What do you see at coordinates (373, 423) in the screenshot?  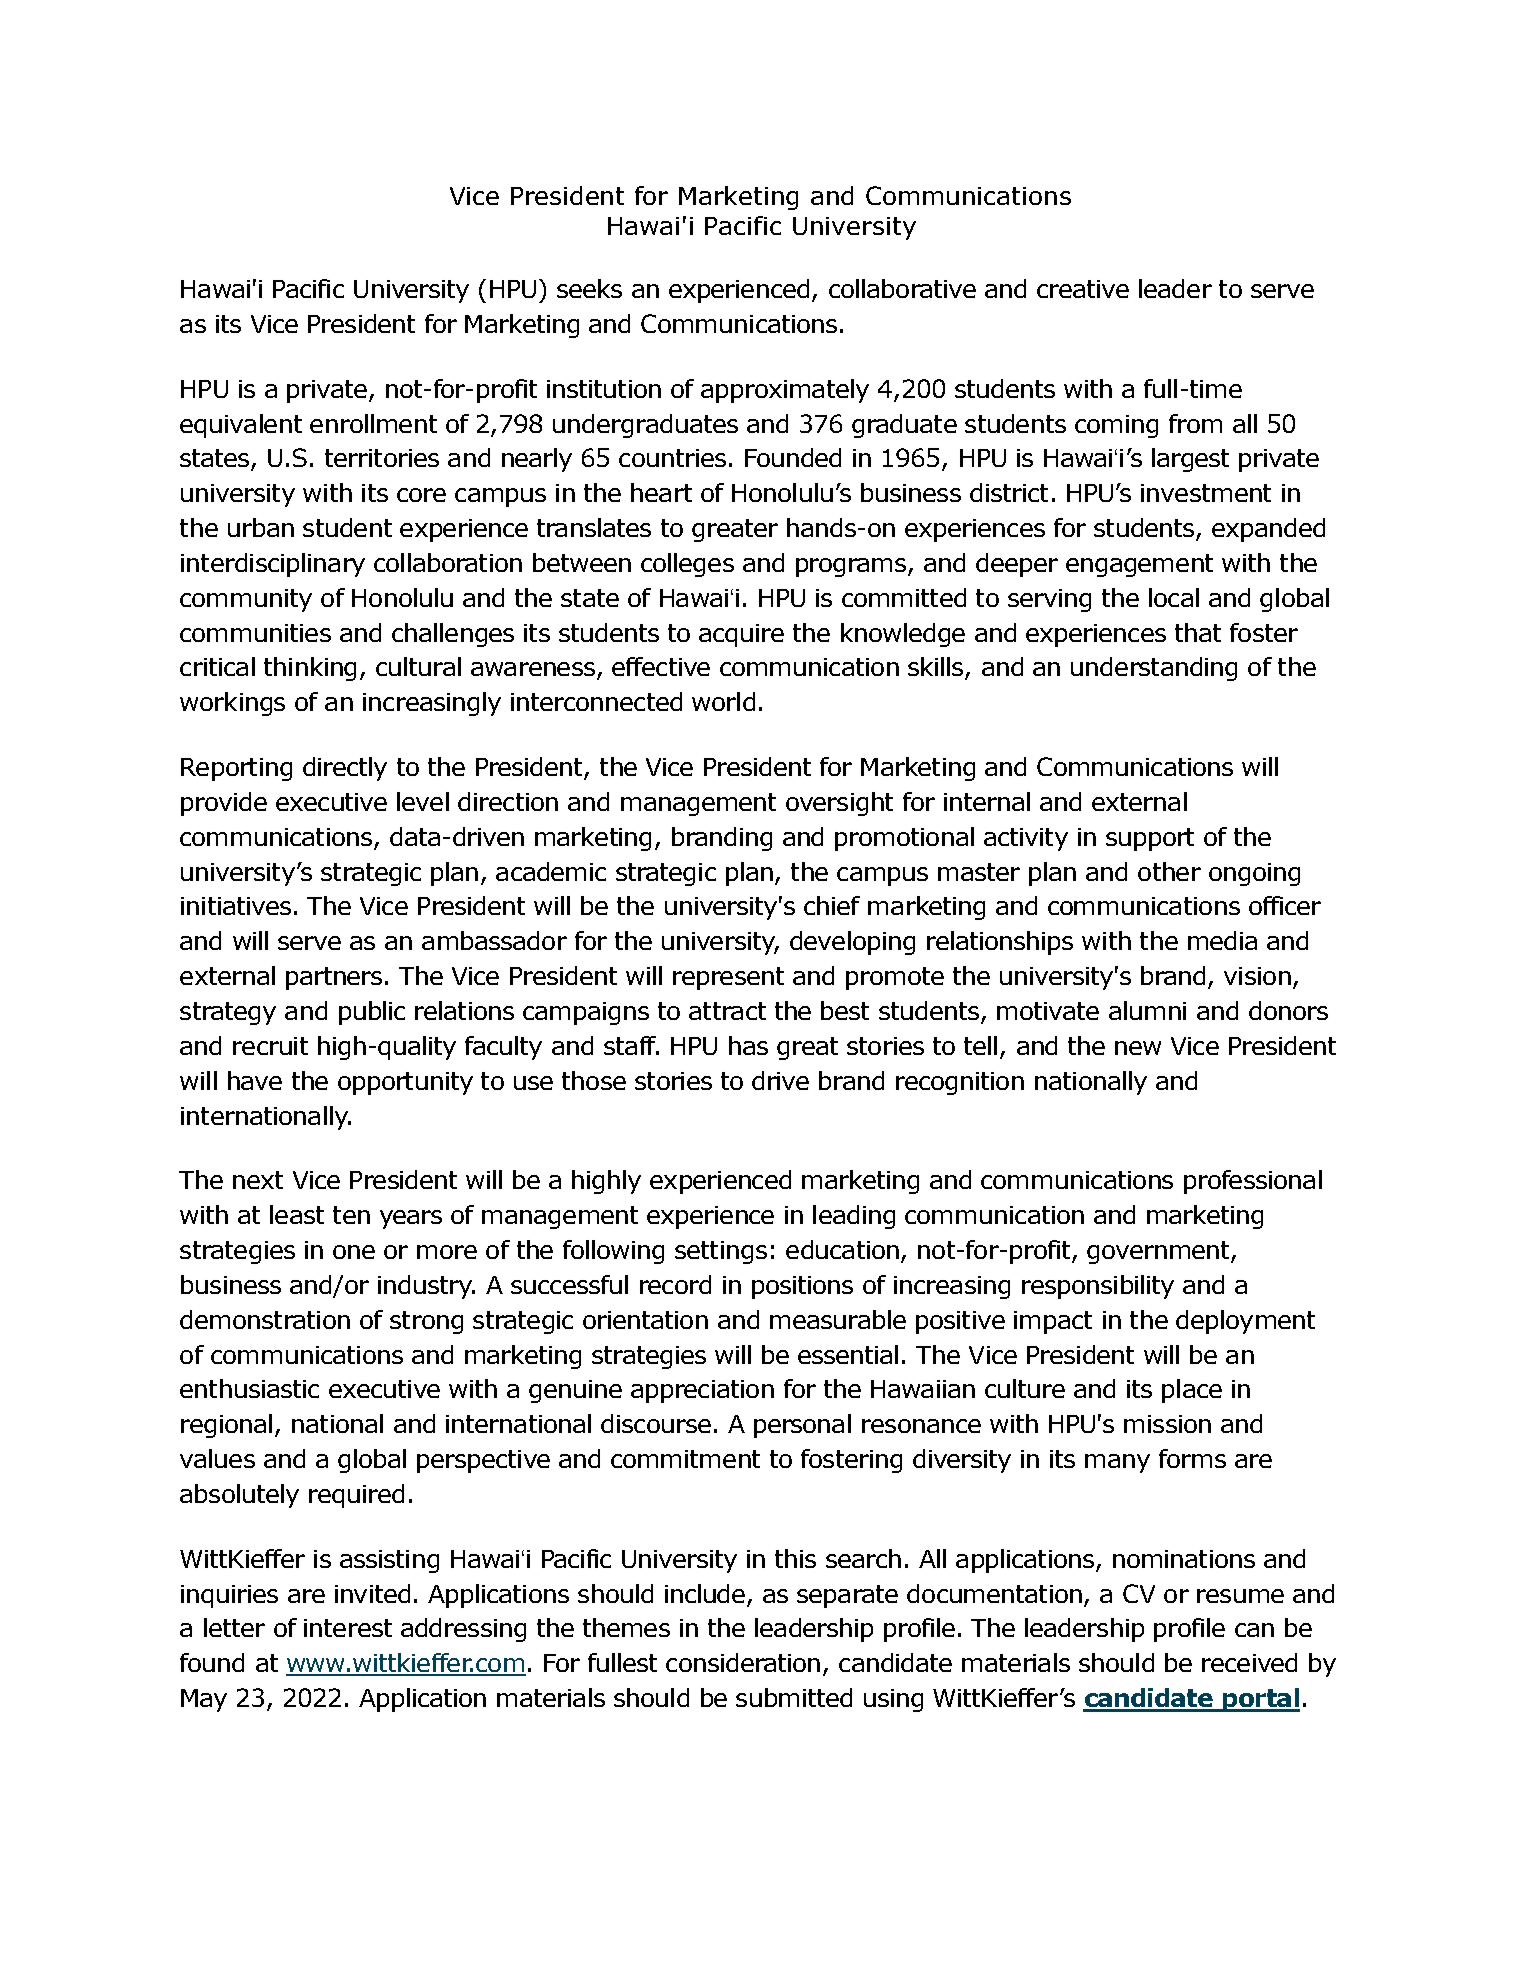 I see `enrollment` at bounding box center [373, 423].
